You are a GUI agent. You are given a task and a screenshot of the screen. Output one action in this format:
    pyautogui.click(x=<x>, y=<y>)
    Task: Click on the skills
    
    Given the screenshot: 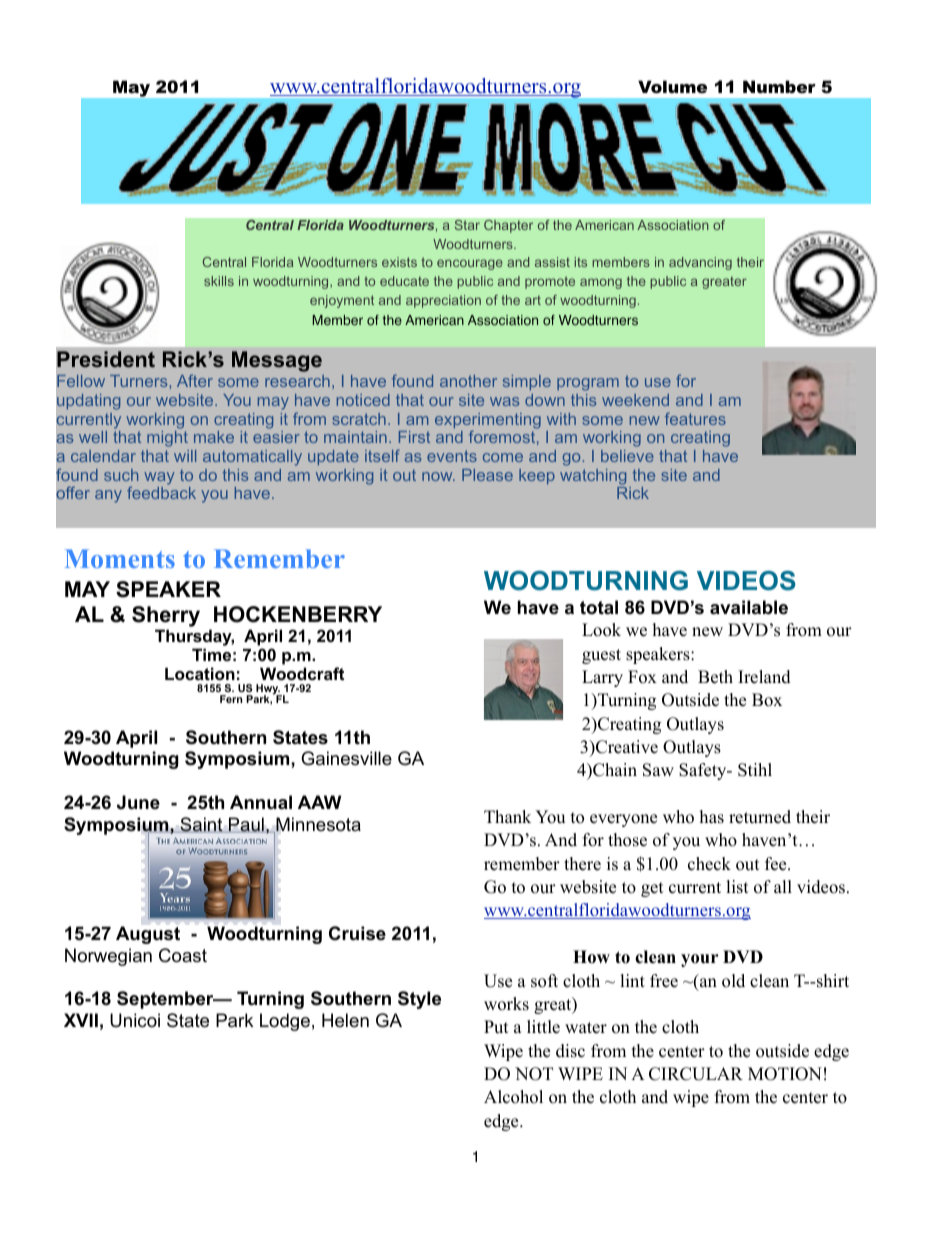 What is the action you would take?
    pyautogui.click(x=219, y=281)
